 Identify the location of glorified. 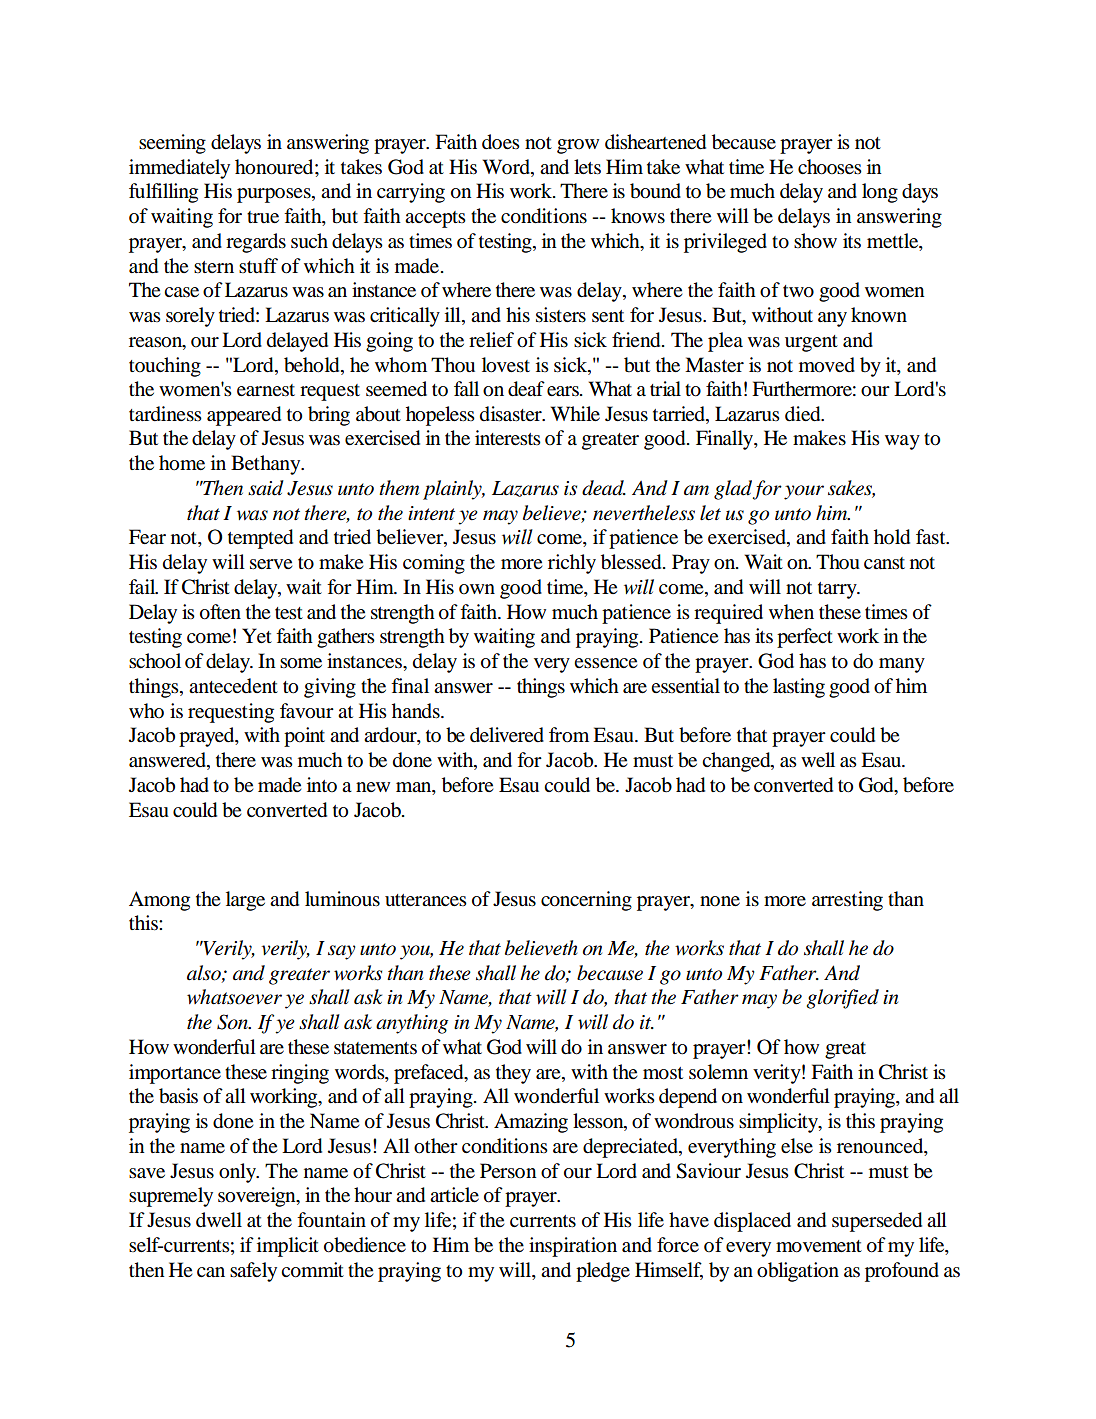
(842, 999).
